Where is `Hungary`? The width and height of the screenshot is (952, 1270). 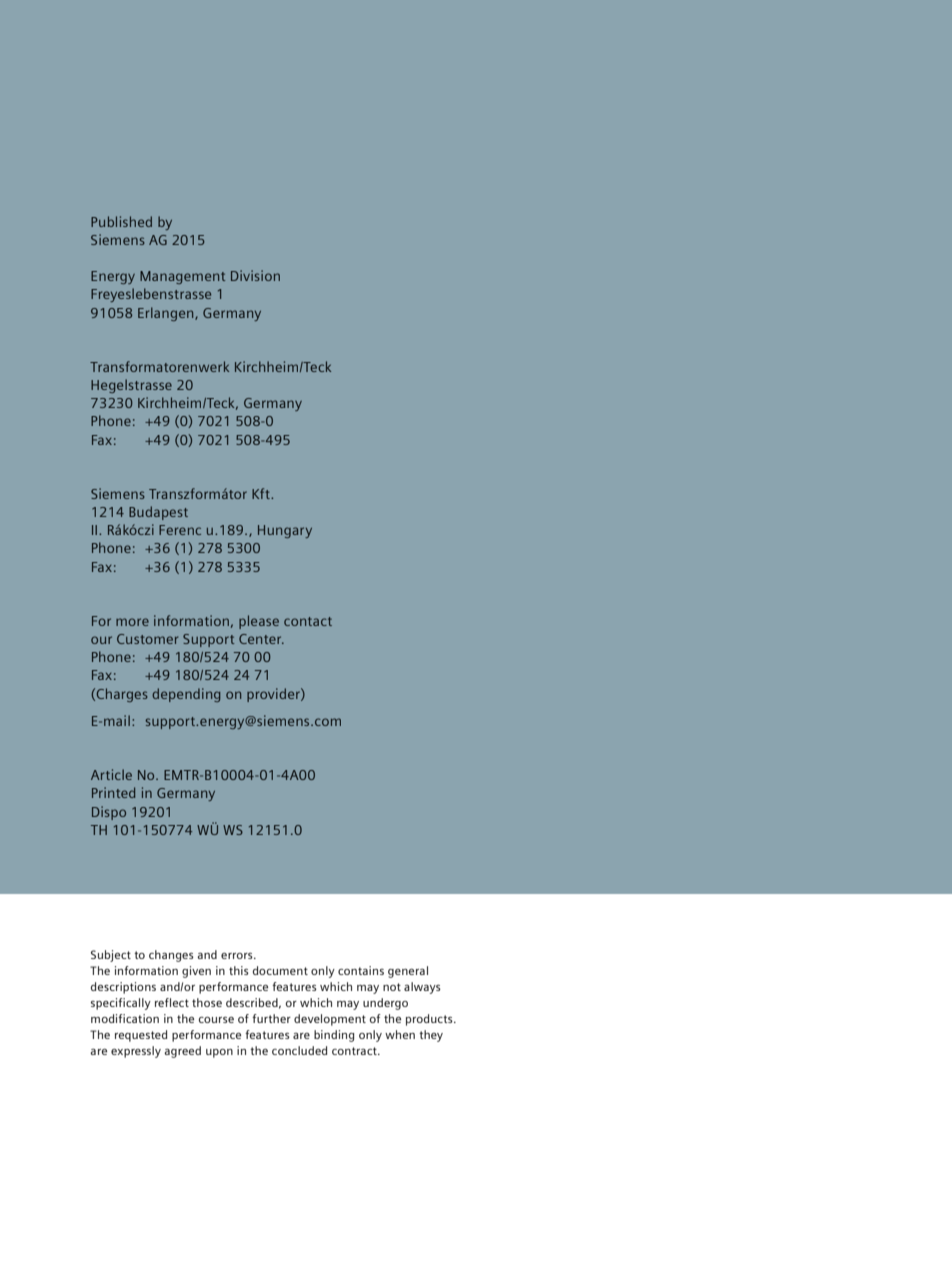
Hungary is located at coordinates (285, 531).
